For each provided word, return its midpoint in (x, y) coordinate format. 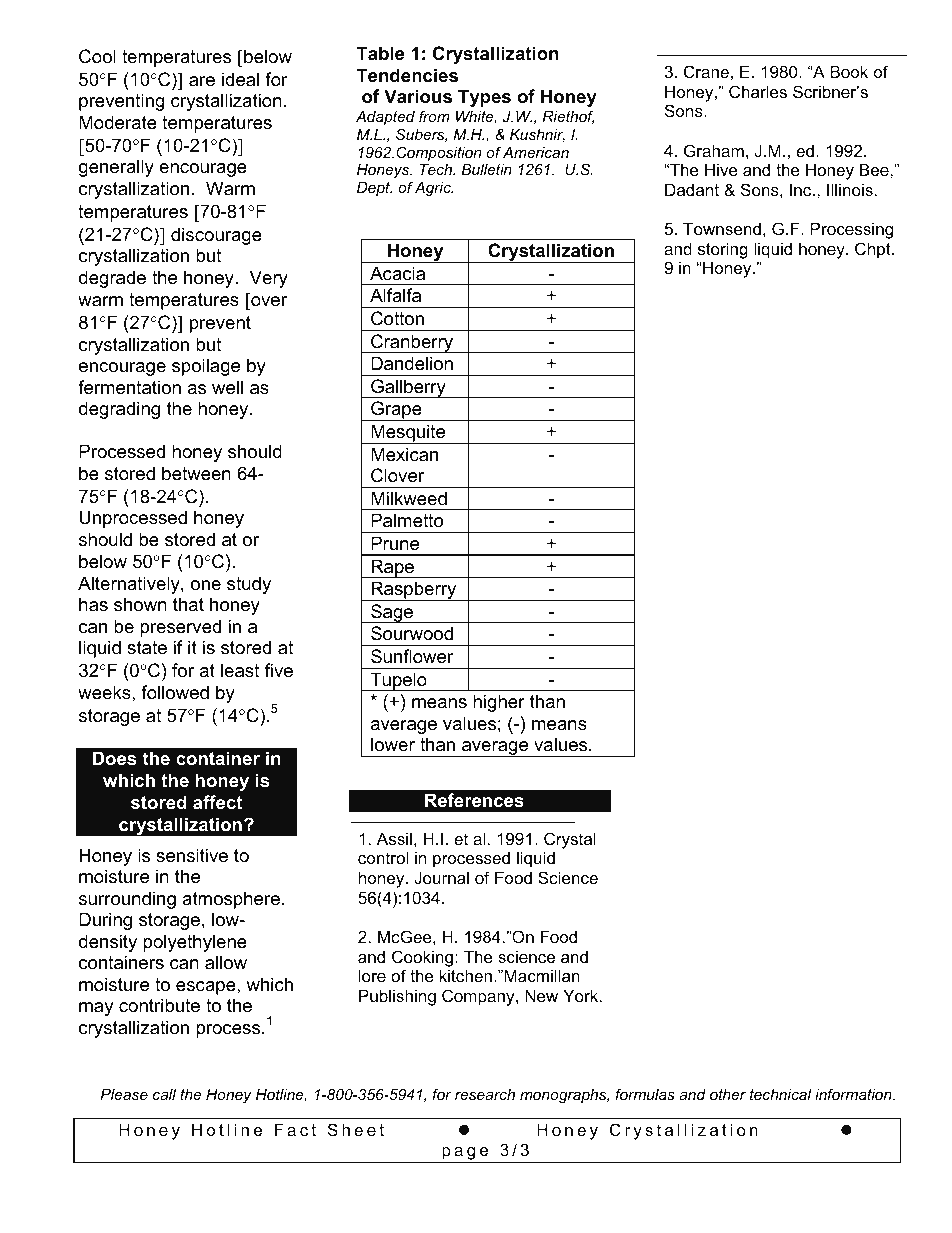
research (485, 1094)
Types (484, 98)
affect (217, 802)
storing (723, 250)
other (728, 1094)
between (196, 473)
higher (499, 703)
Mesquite (408, 434)
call (164, 1094)
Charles (758, 91)
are (202, 81)
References (474, 800)
